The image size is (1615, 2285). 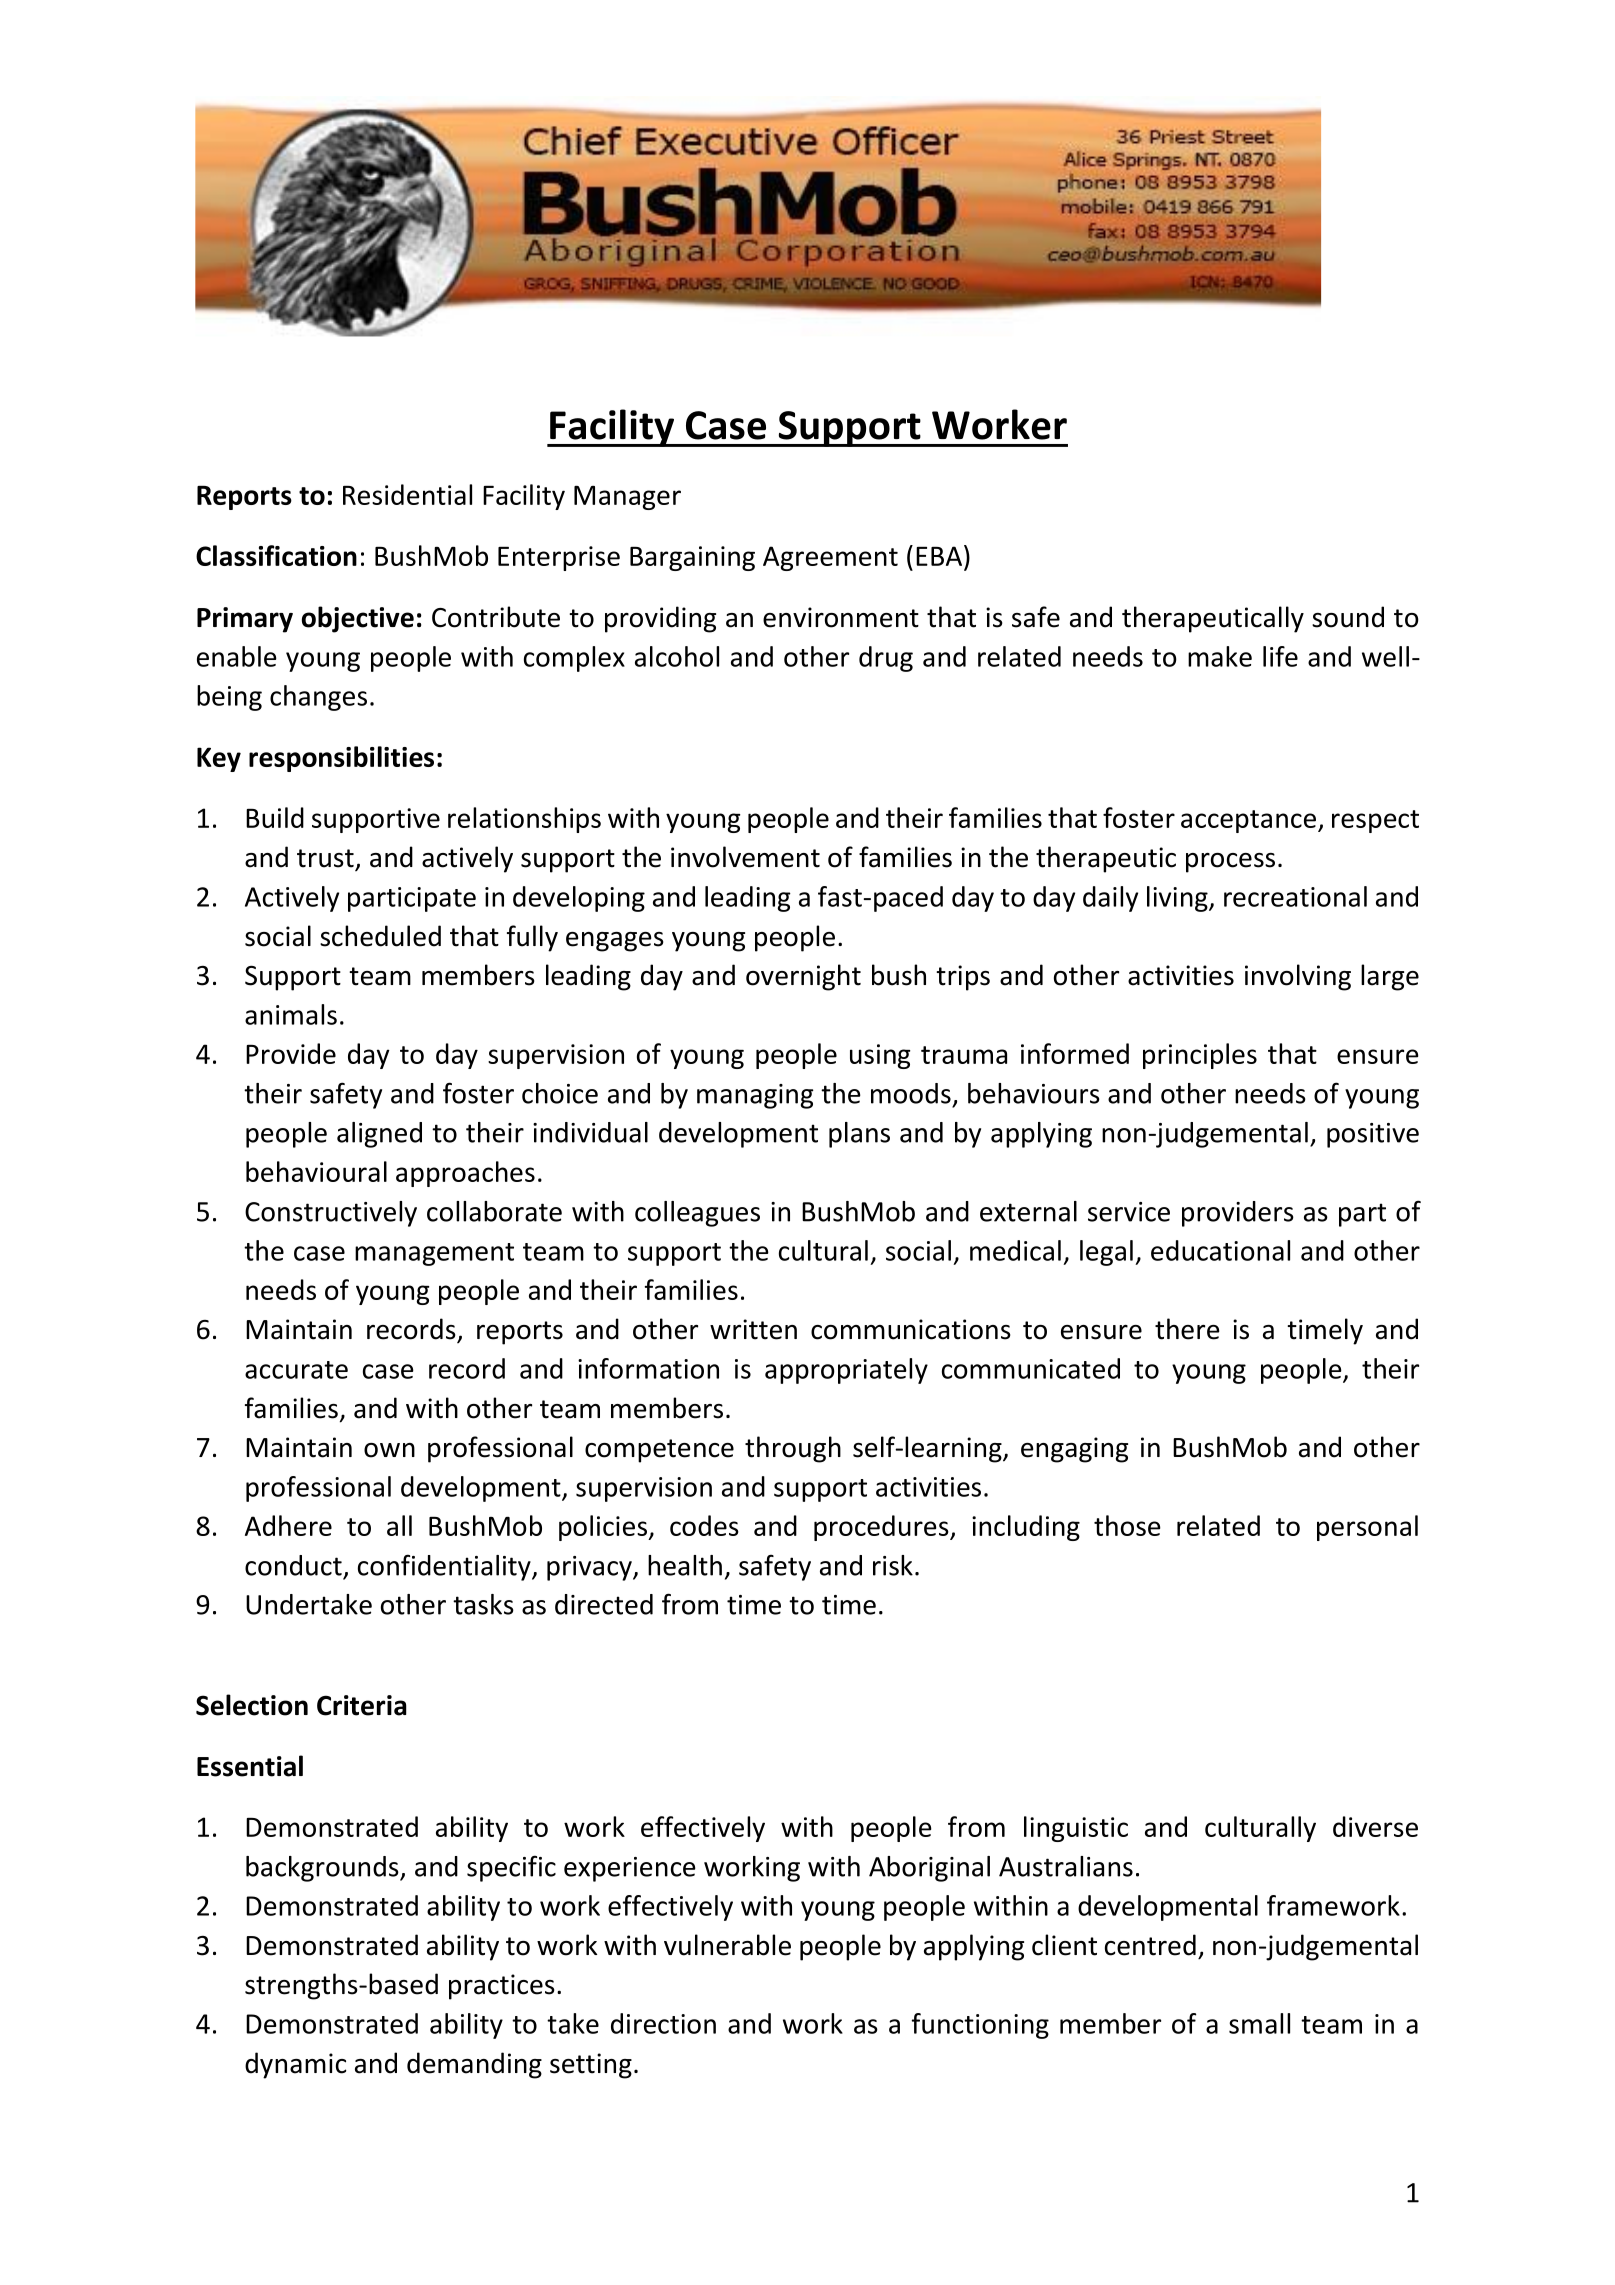 What do you see at coordinates (1367, 1528) in the screenshot?
I see `personal` at bounding box center [1367, 1528].
